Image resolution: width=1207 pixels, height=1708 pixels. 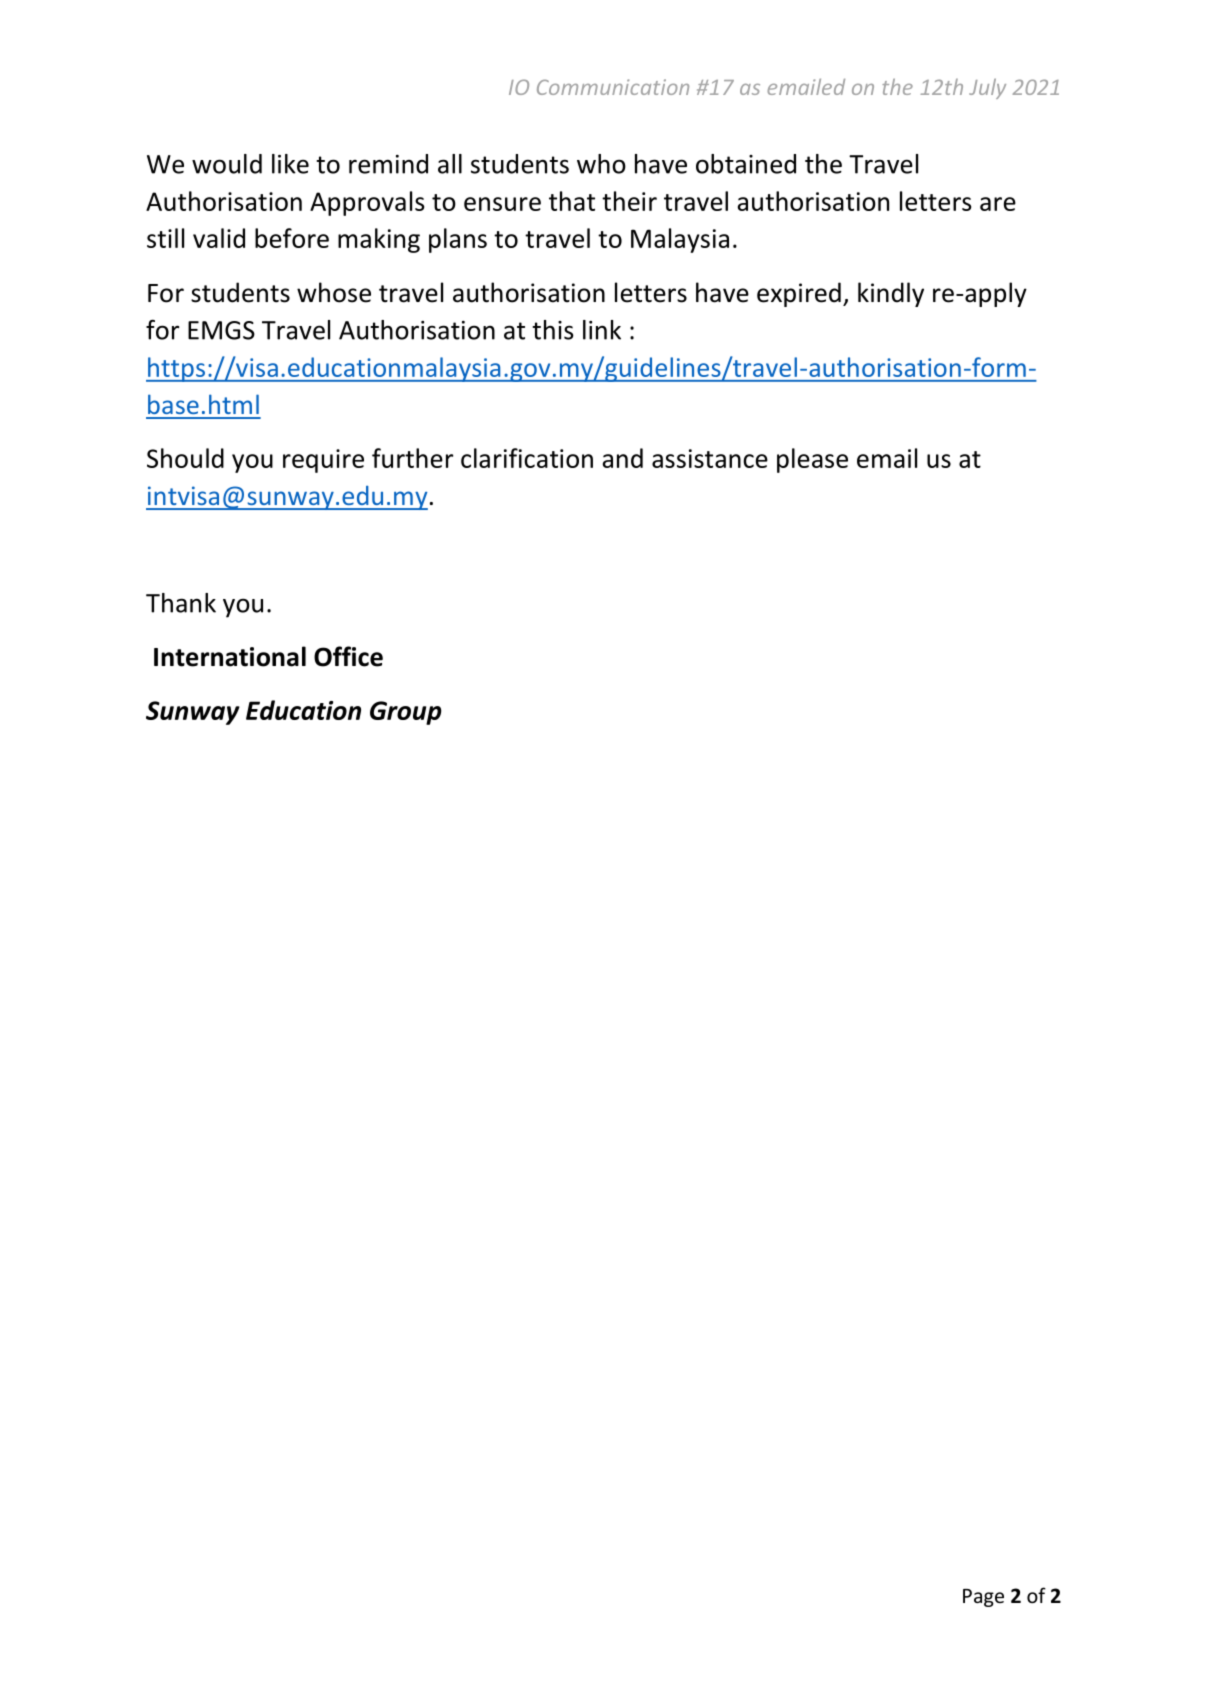 I want to click on Office, so click(x=348, y=656).
